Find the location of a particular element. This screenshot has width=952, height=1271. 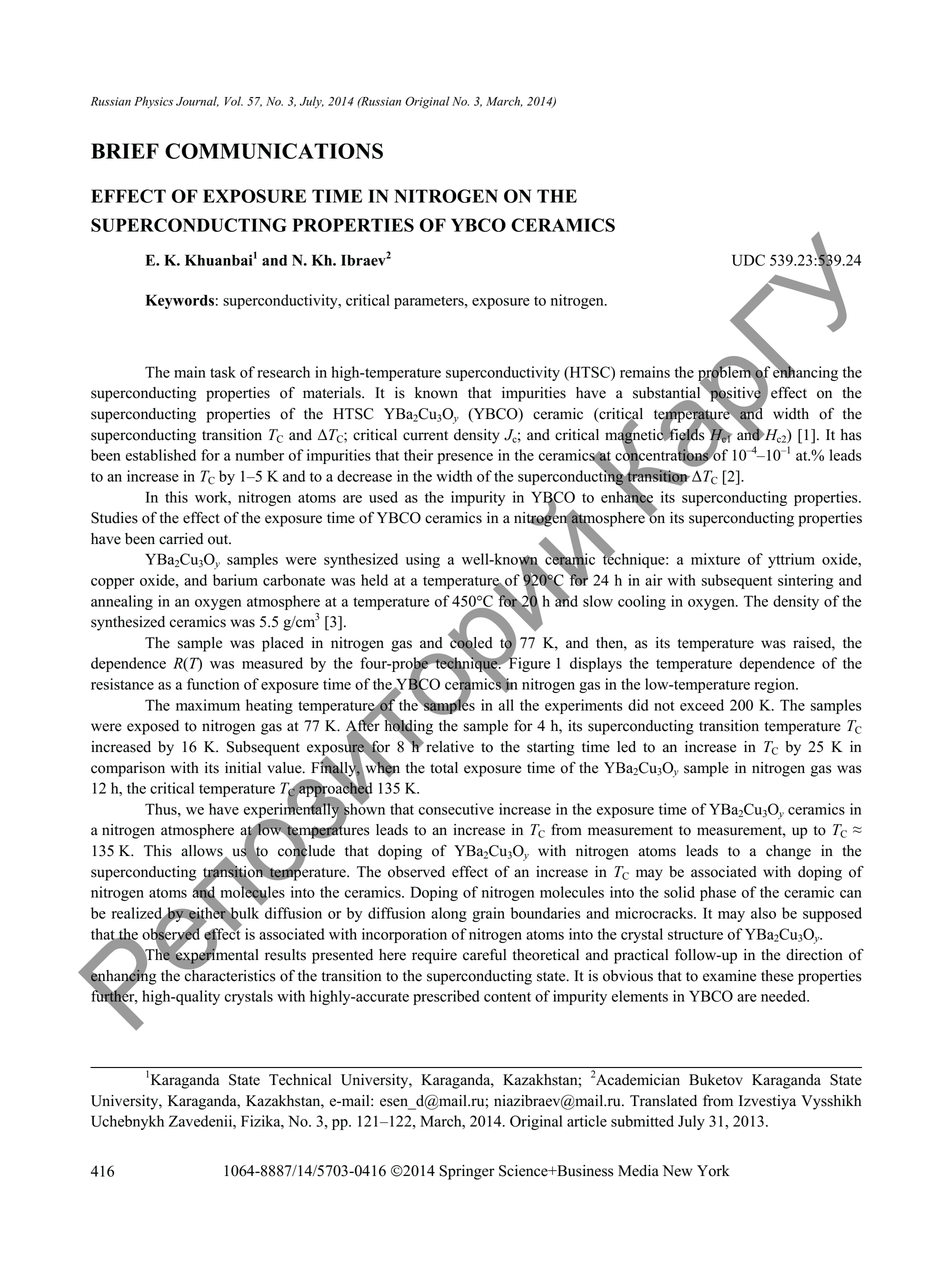

Springer is located at coordinates (467, 1172).
